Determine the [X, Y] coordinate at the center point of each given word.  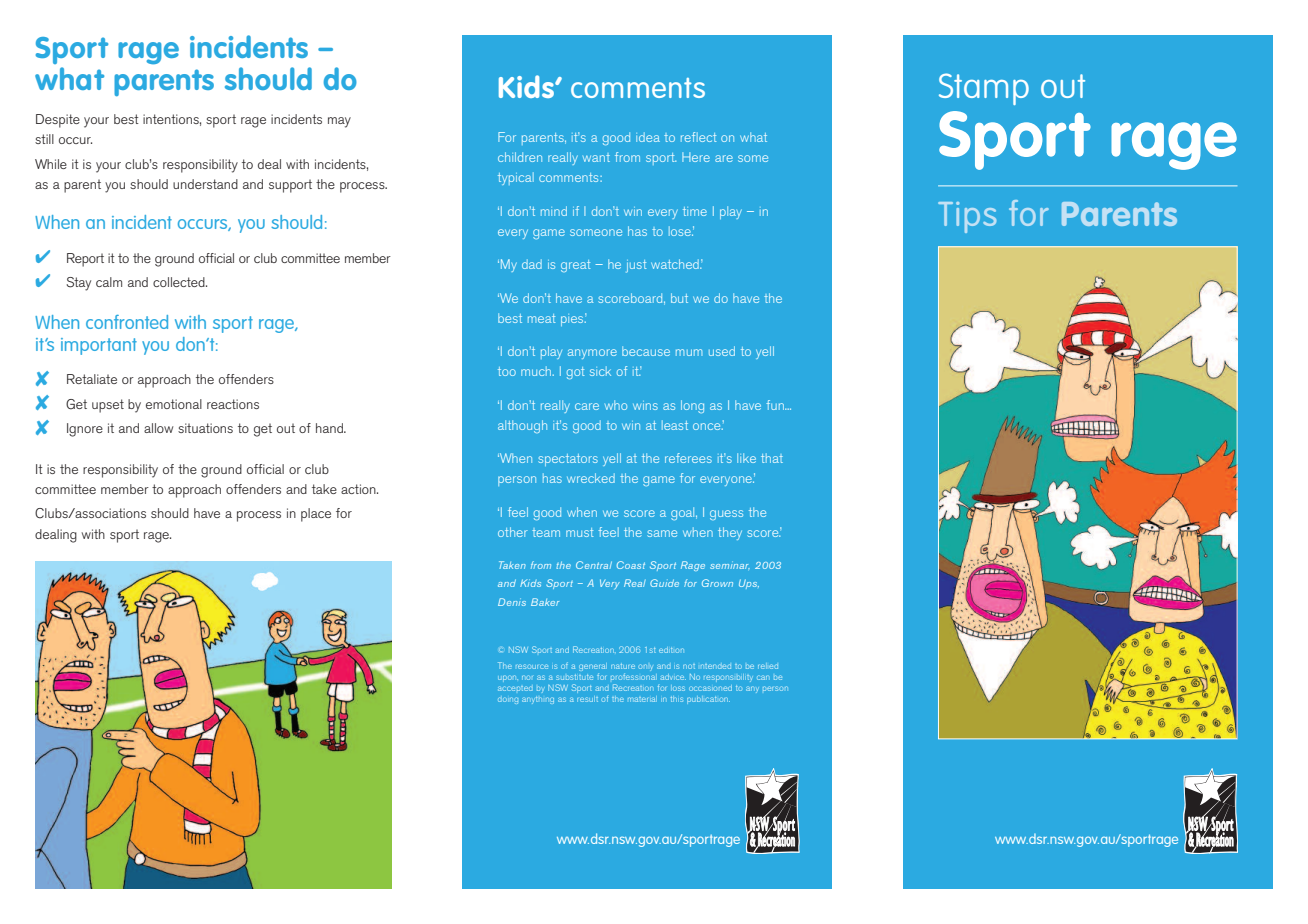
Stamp [984, 89]
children [520, 157]
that [772, 458]
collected [180, 282]
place [316, 515]
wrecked [591, 478]
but [679, 298]
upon [508, 678]
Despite [58, 121]
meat [541, 318]
